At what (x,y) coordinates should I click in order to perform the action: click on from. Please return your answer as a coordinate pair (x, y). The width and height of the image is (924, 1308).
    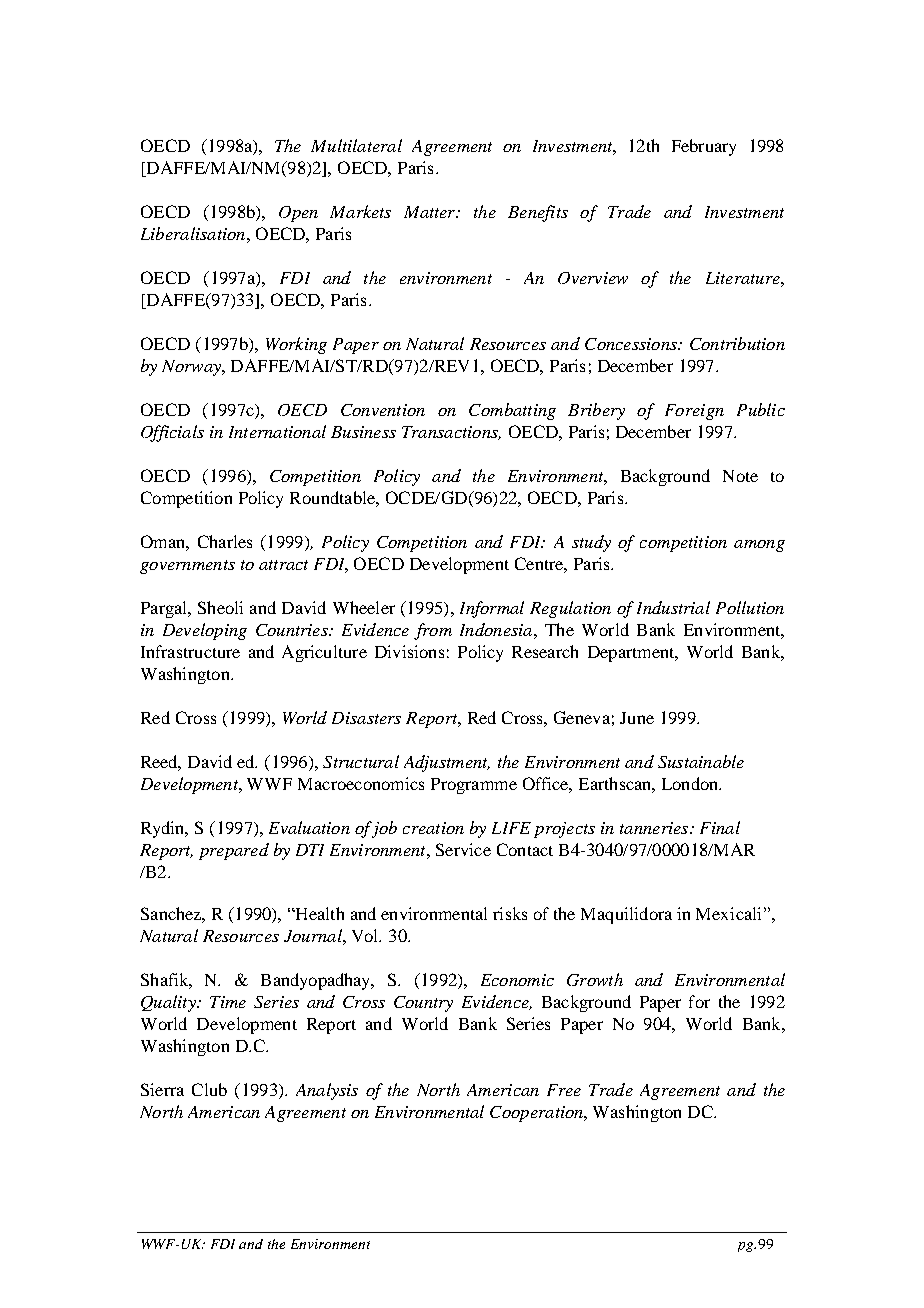
    Looking at the image, I should click on (433, 631).
